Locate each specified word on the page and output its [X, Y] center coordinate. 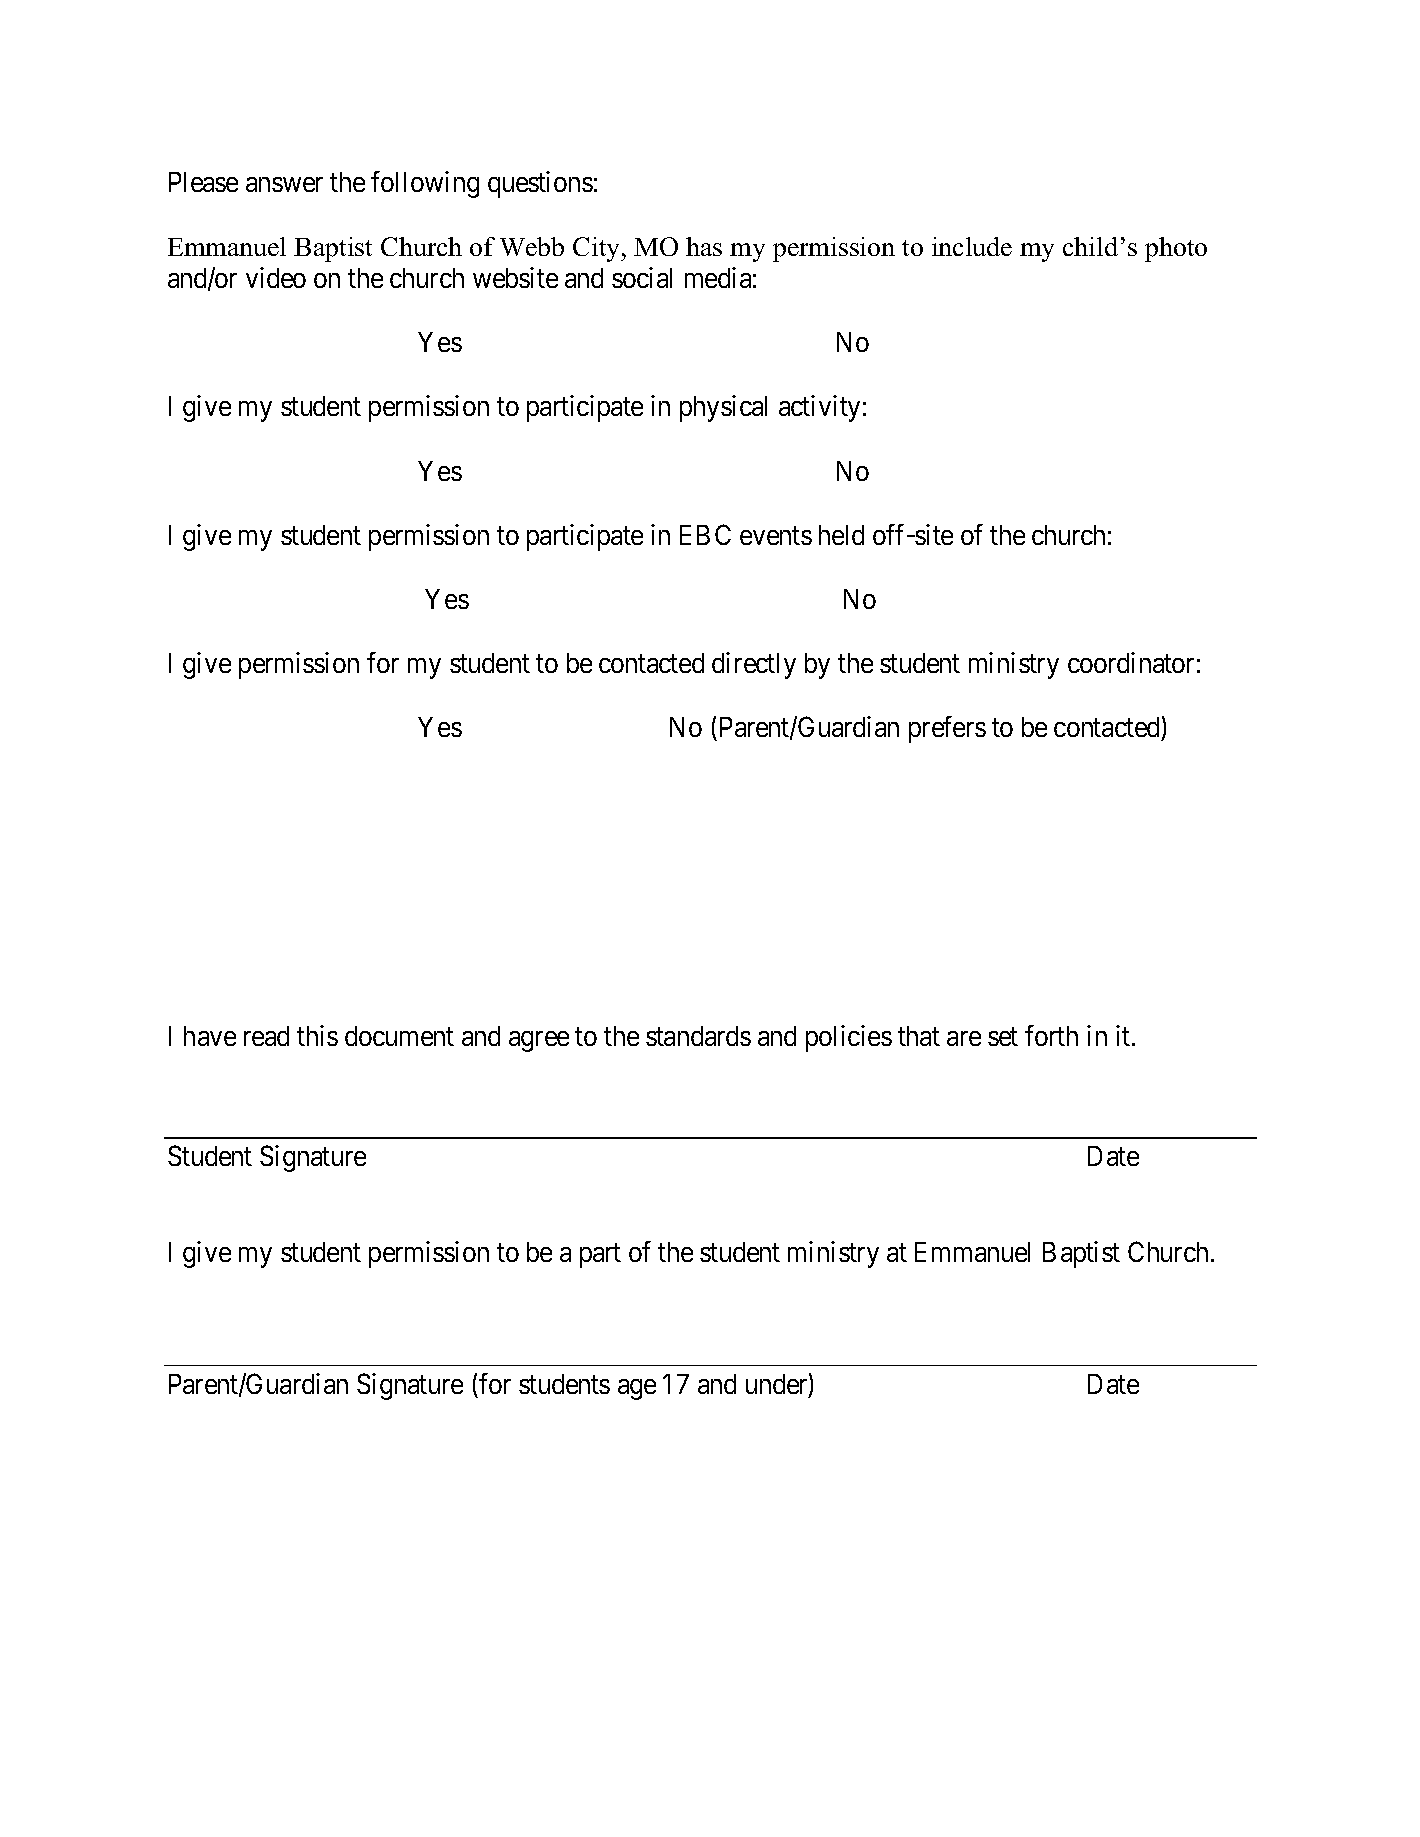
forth [1051, 1035]
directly [754, 665]
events [776, 535]
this [317, 1035]
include [972, 246]
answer [284, 185]
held [841, 535]
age [637, 1389]
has [704, 246]
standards [698, 1036]
